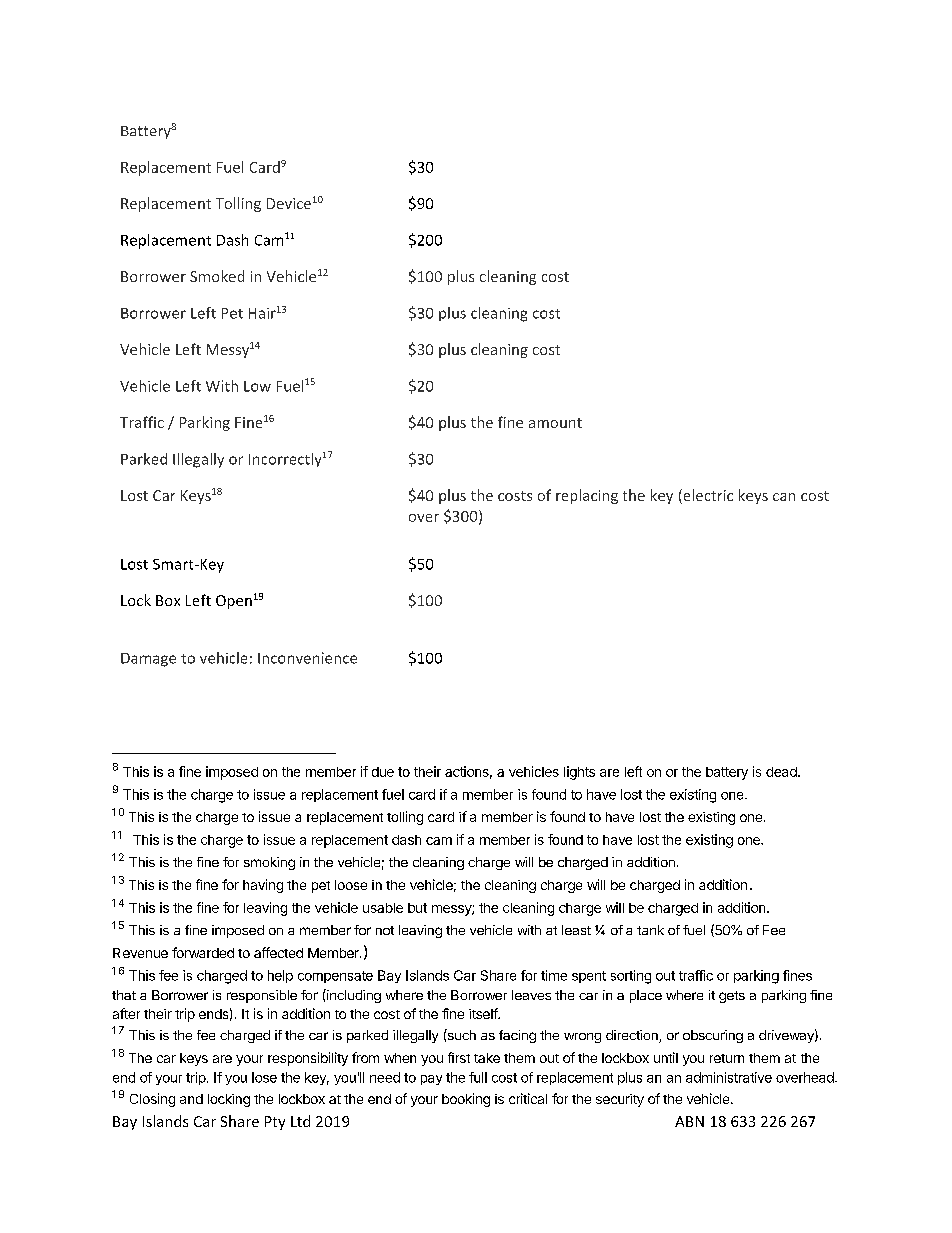 The height and width of the screenshot is (1233, 952). Describe the element at coordinates (148, 660) in the screenshot. I see `Damage` at that location.
